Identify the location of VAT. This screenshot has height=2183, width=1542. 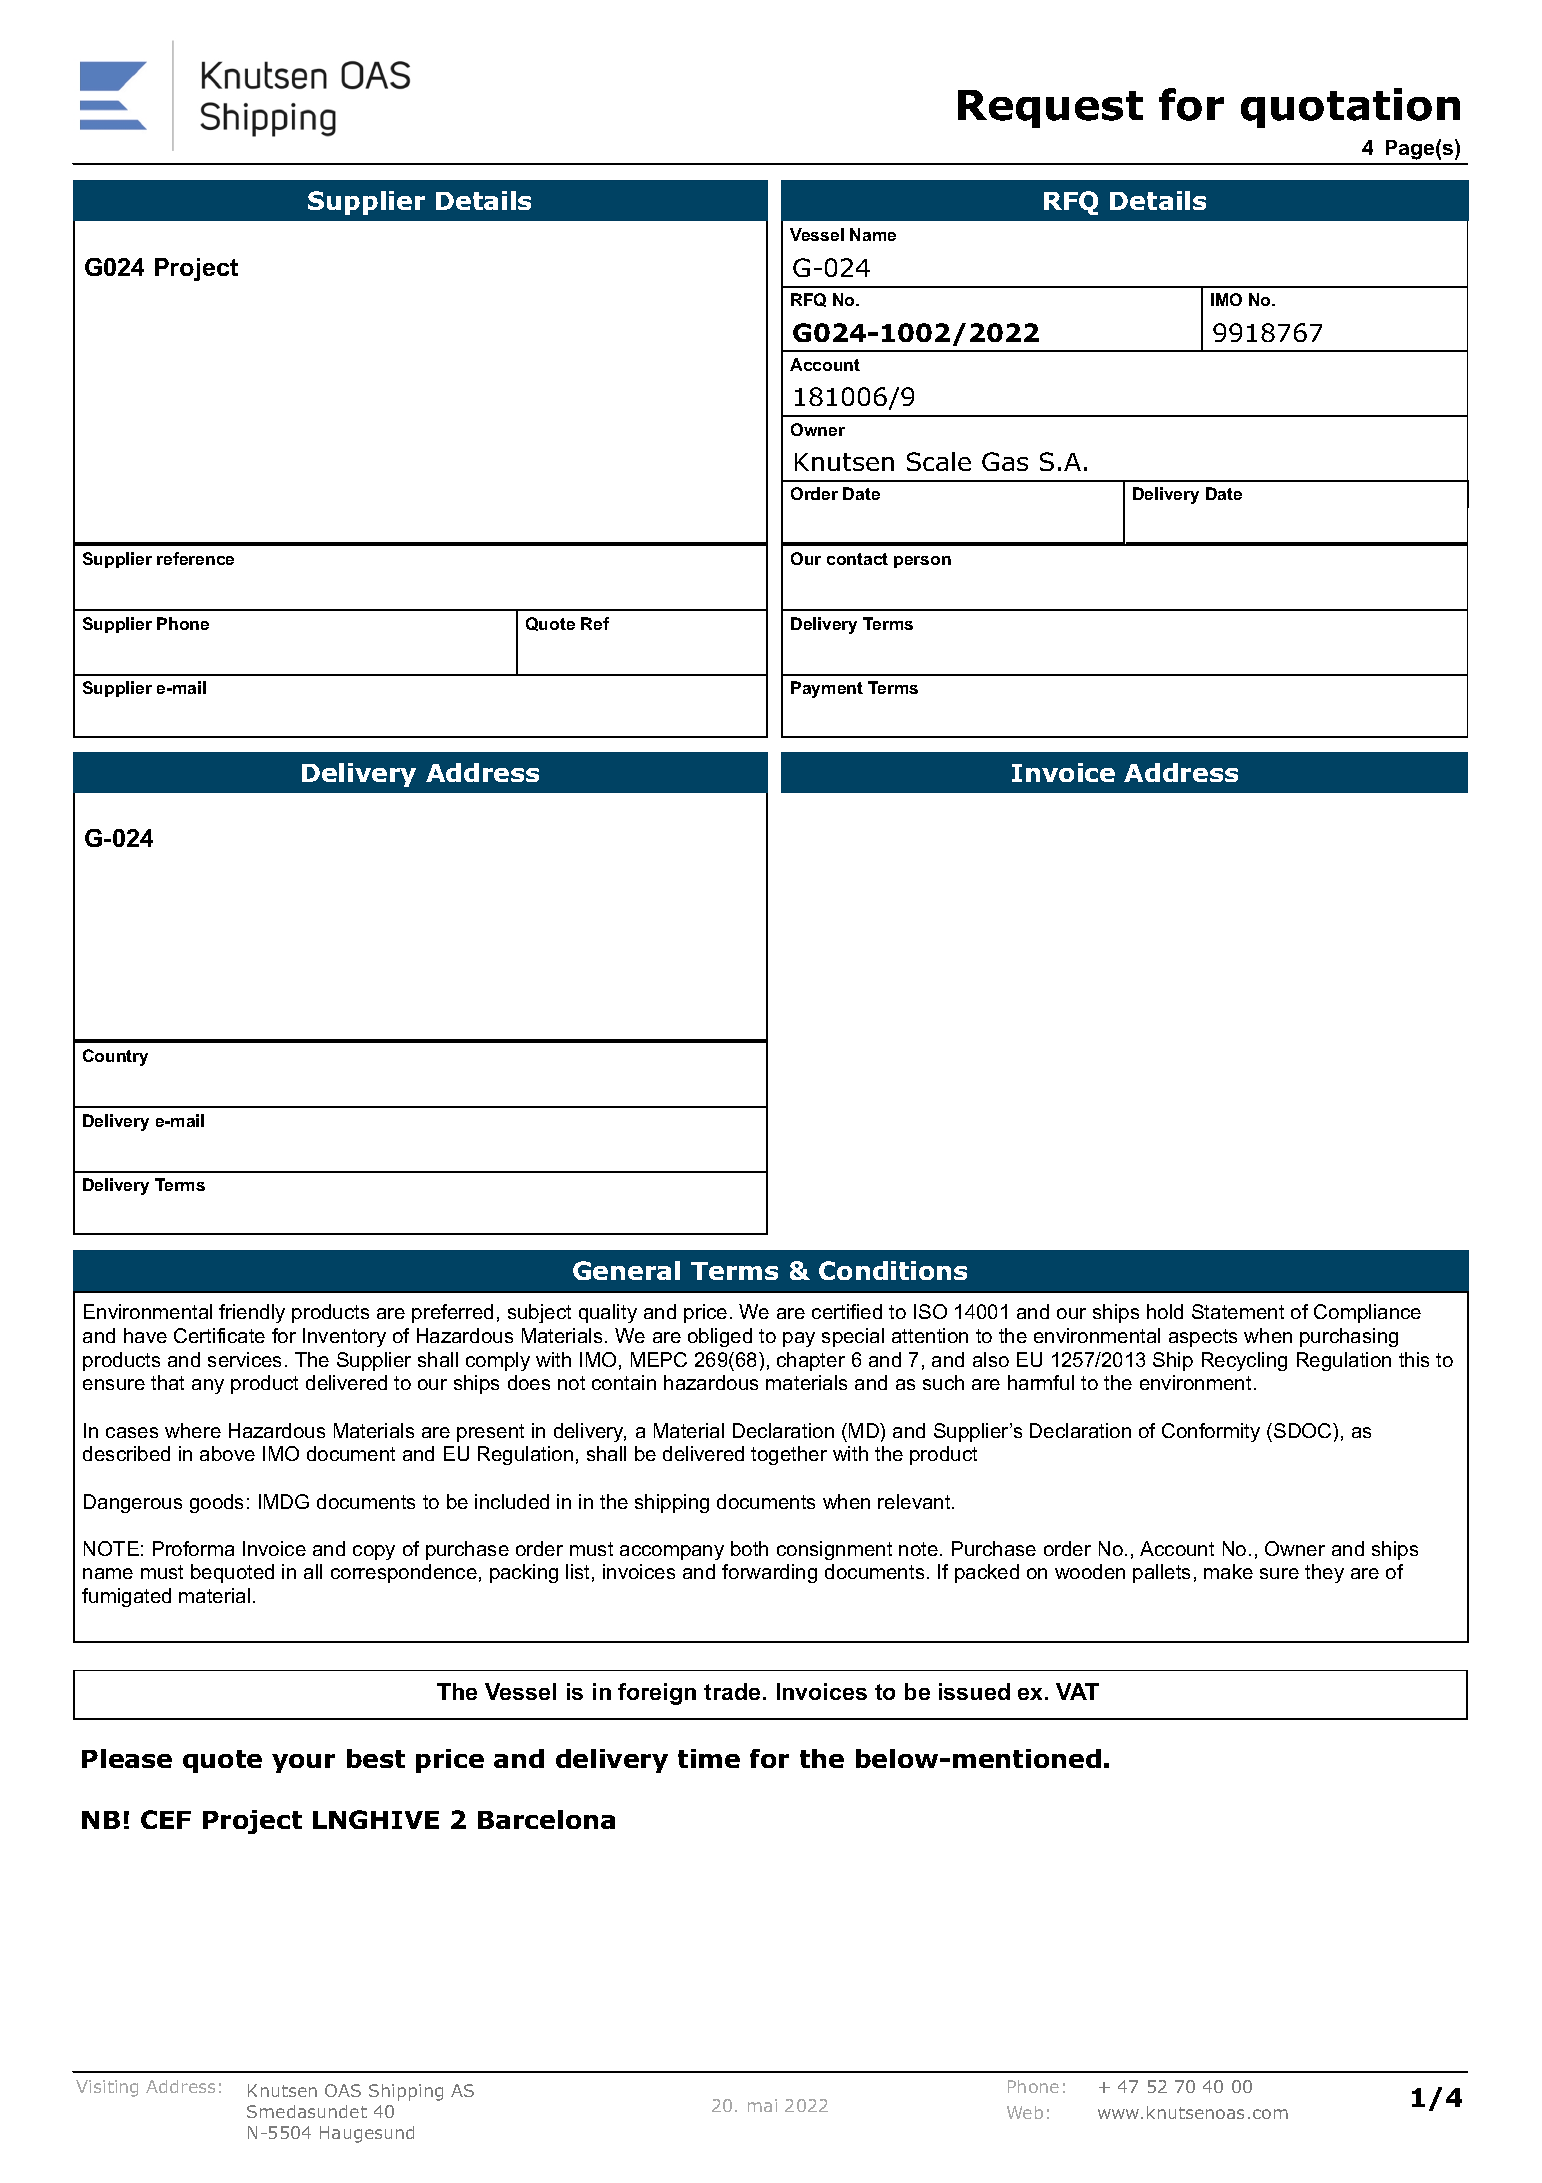
(1077, 1691).
